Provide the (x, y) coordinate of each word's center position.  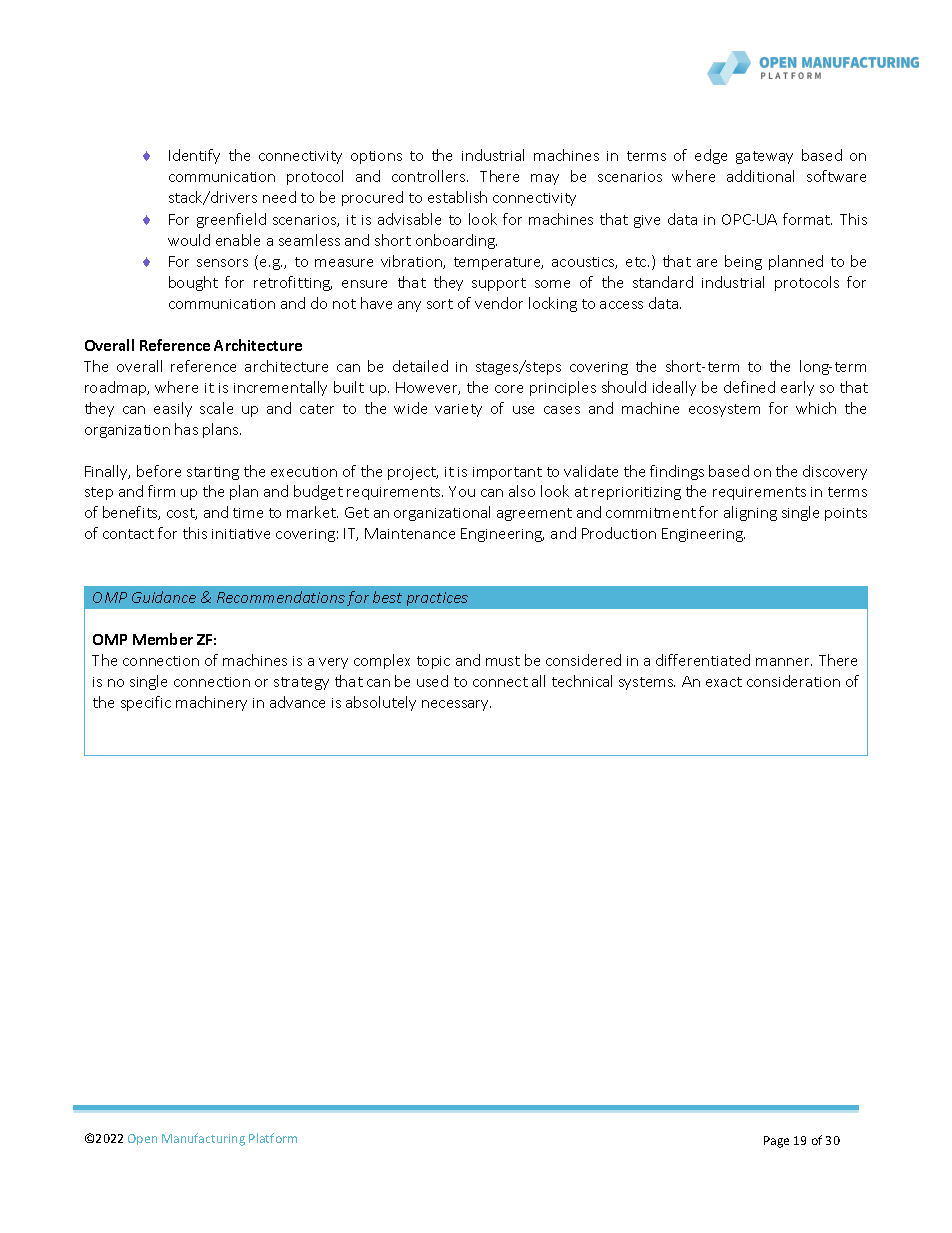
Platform (273, 1138)
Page (776, 1142)
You (462, 491)
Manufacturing (203, 1139)
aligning (750, 513)
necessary (456, 705)
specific (146, 703)
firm (161, 491)
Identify (194, 156)
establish (457, 197)
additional (760, 176)
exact (724, 682)
